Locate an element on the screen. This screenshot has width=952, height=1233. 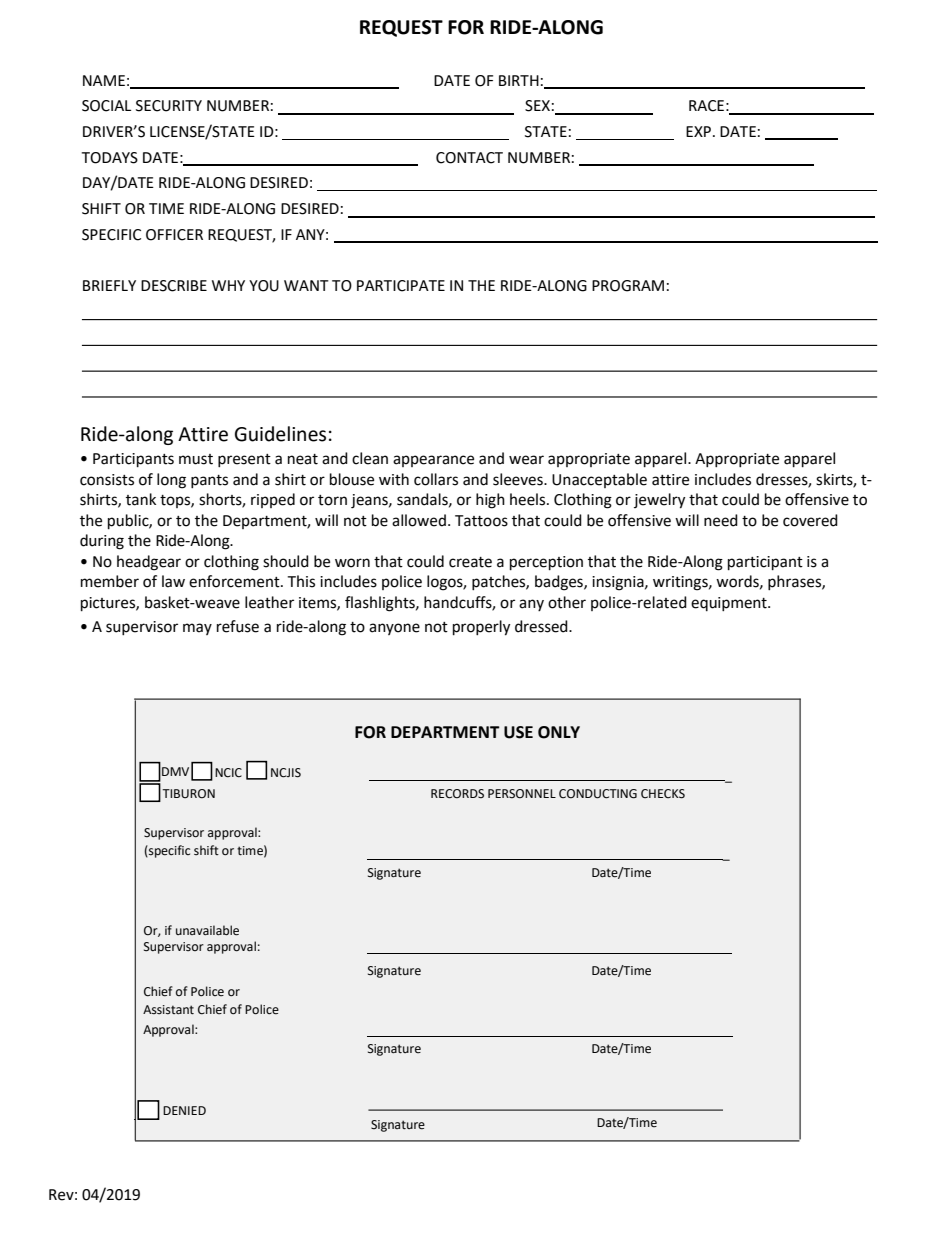
law is located at coordinates (173, 581).
